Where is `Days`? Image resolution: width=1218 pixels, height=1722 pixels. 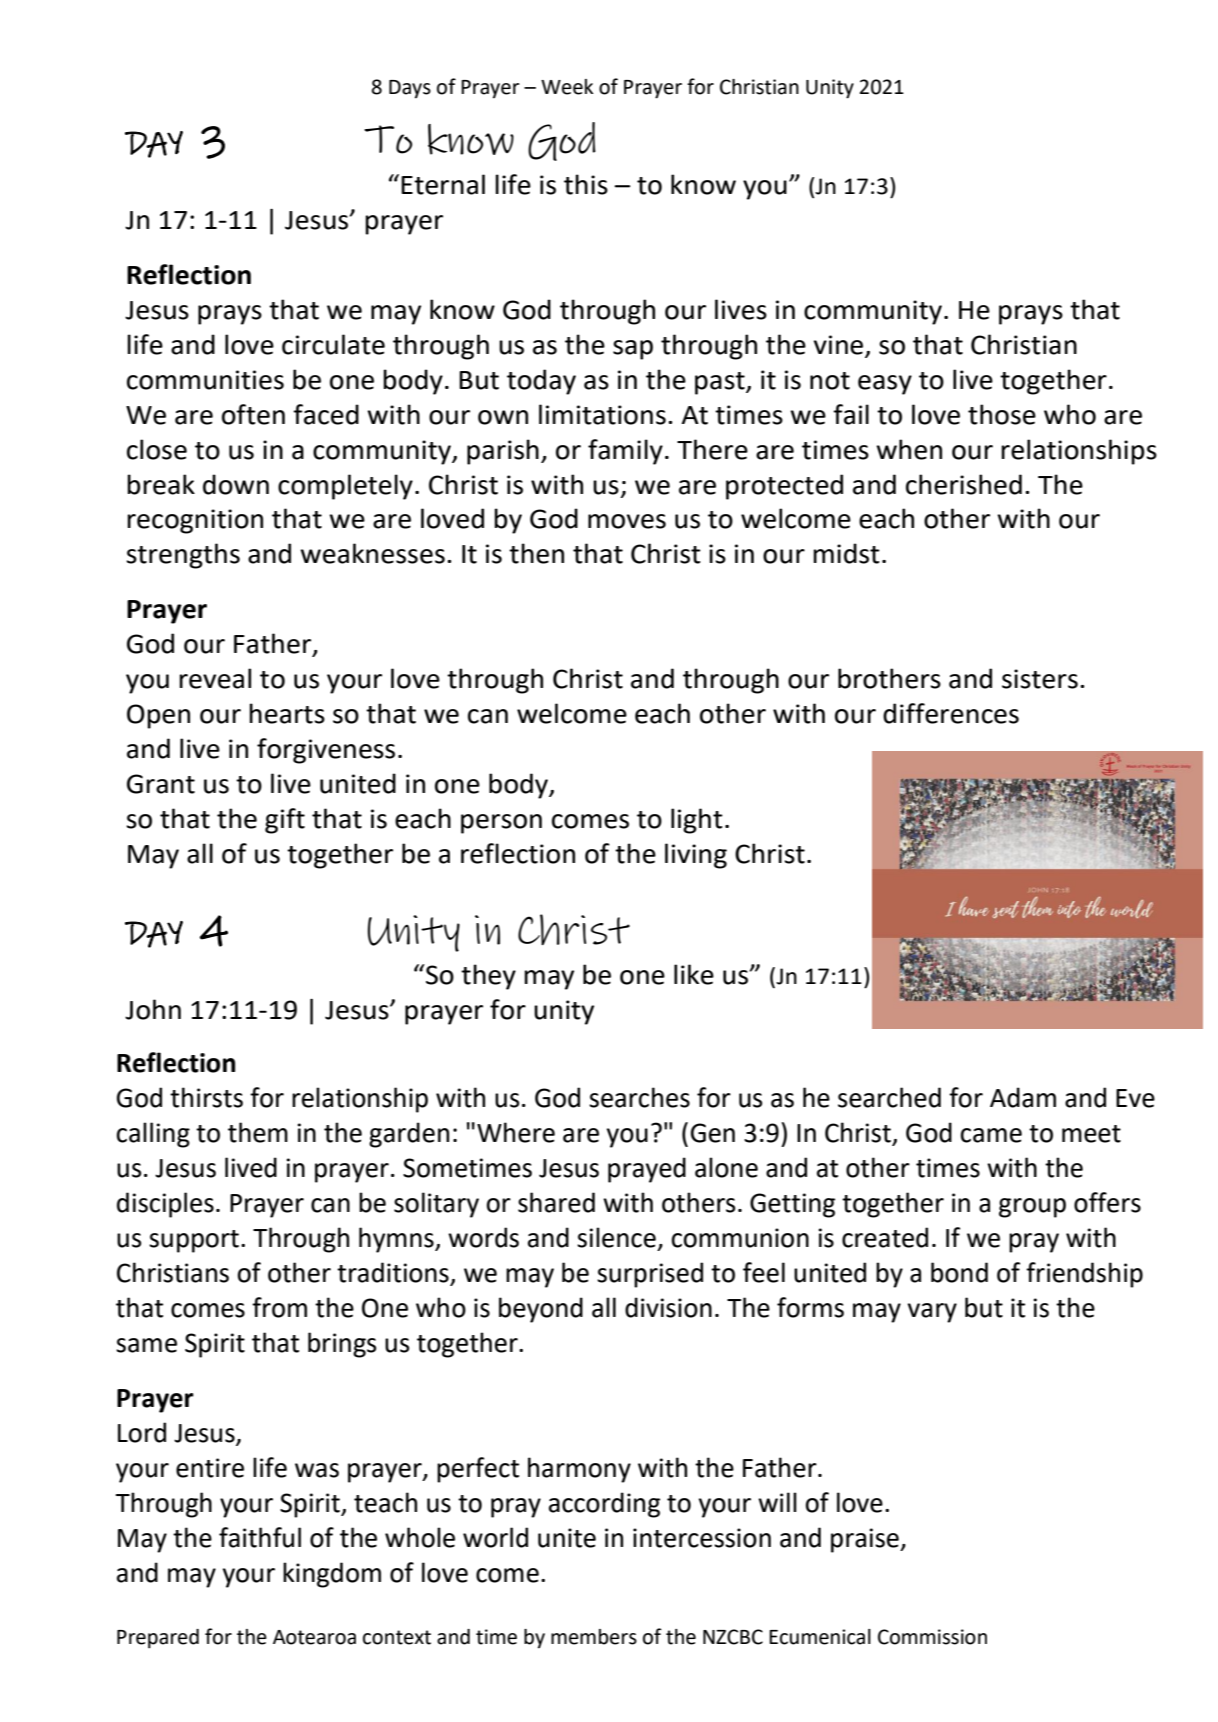
Days is located at coordinates (410, 89).
